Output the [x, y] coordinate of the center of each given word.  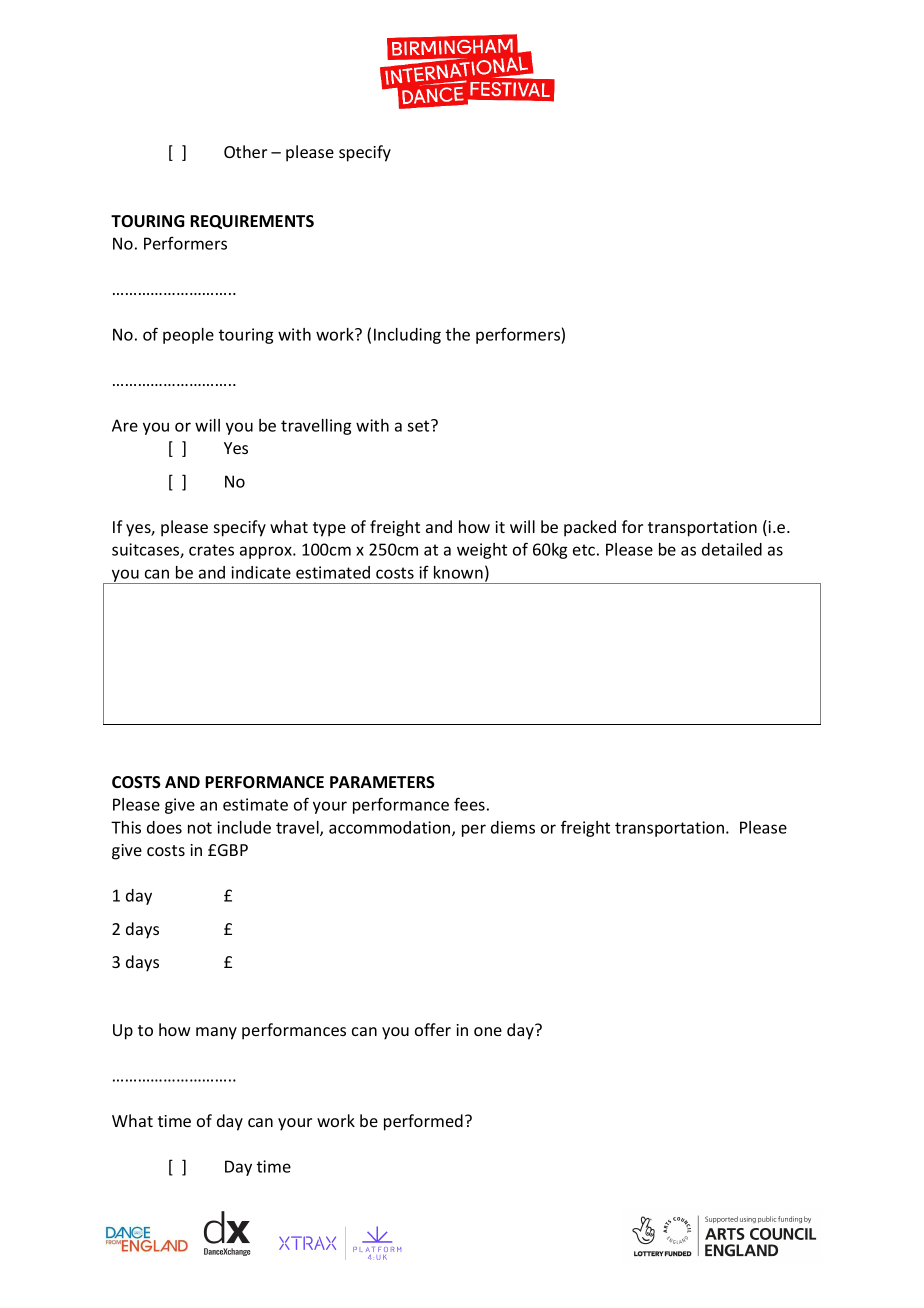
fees [469, 804]
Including [407, 336]
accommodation [391, 828]
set [419, 425]
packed [590, 528]
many [216, 1033]
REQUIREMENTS [252, 222]
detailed [732, 549]
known [458, 572]
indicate [261, 572]
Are [125, 425]
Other [245, 151]
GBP [233, 850]
